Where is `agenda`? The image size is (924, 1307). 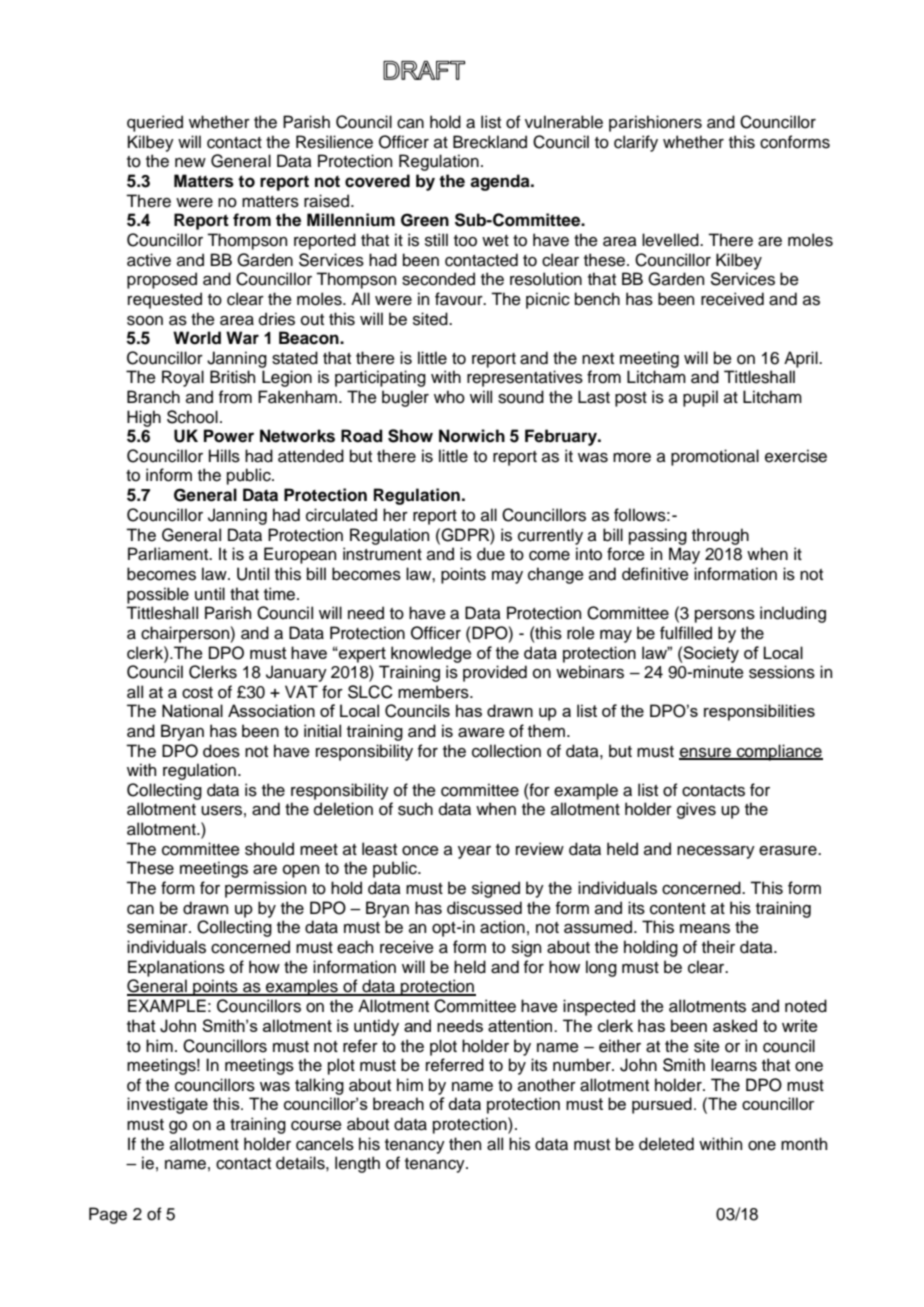 agenda is located at coordinates (501, 182).
